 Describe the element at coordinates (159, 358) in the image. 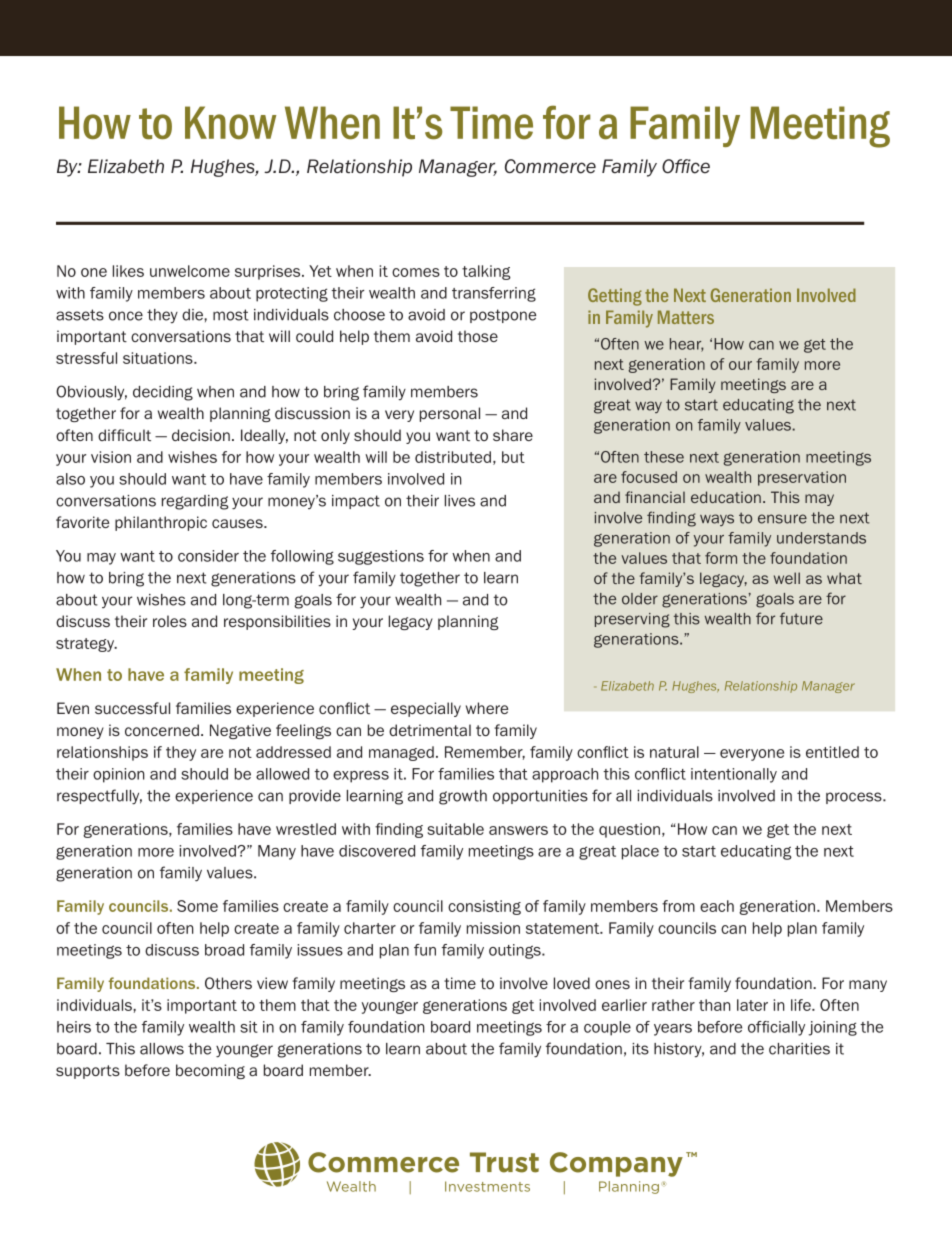

I see `situations` at that location.
